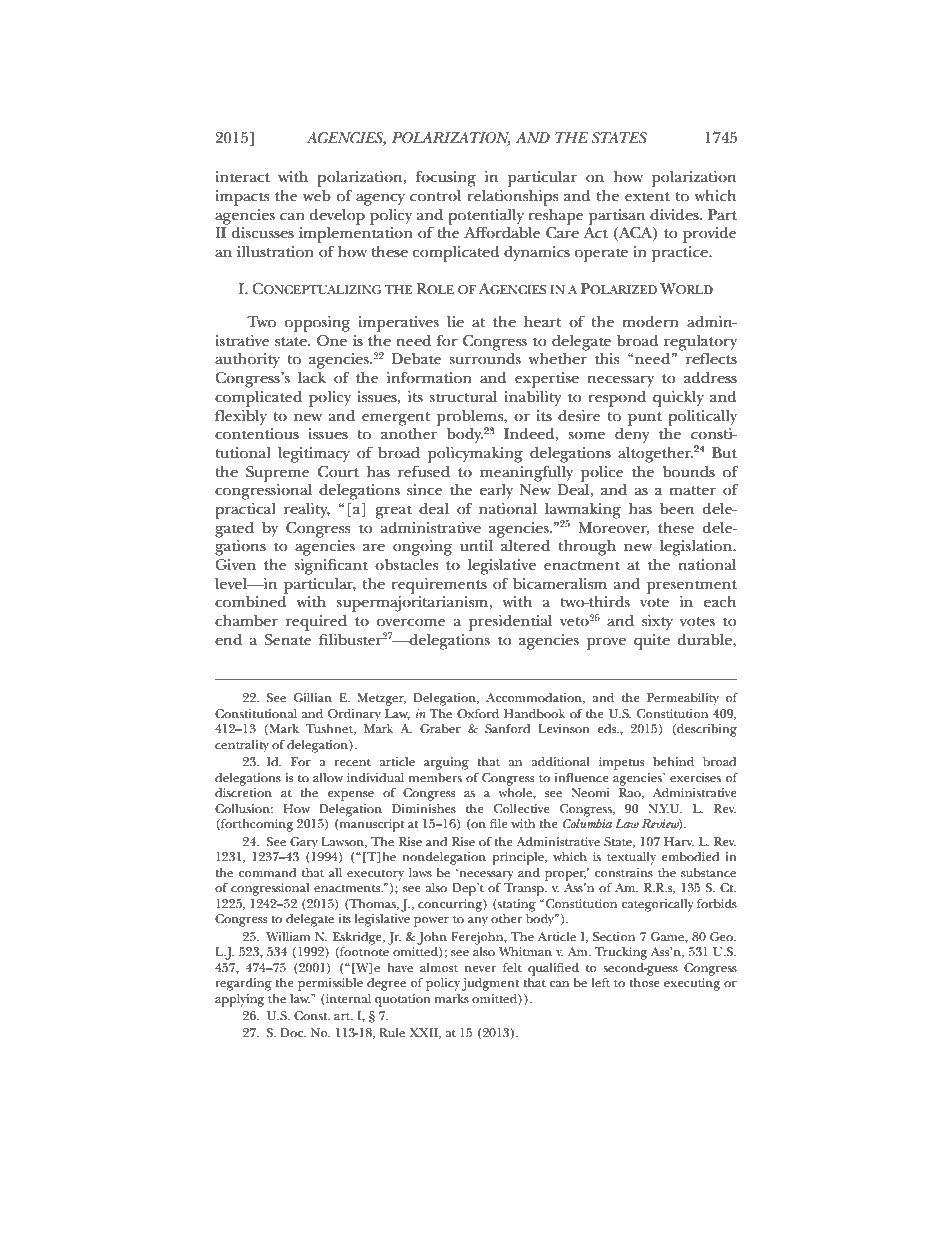 This image has height=1233, width=952. Describe the element at coordinates (312, 377) in the image. I see `lack` at that location.
